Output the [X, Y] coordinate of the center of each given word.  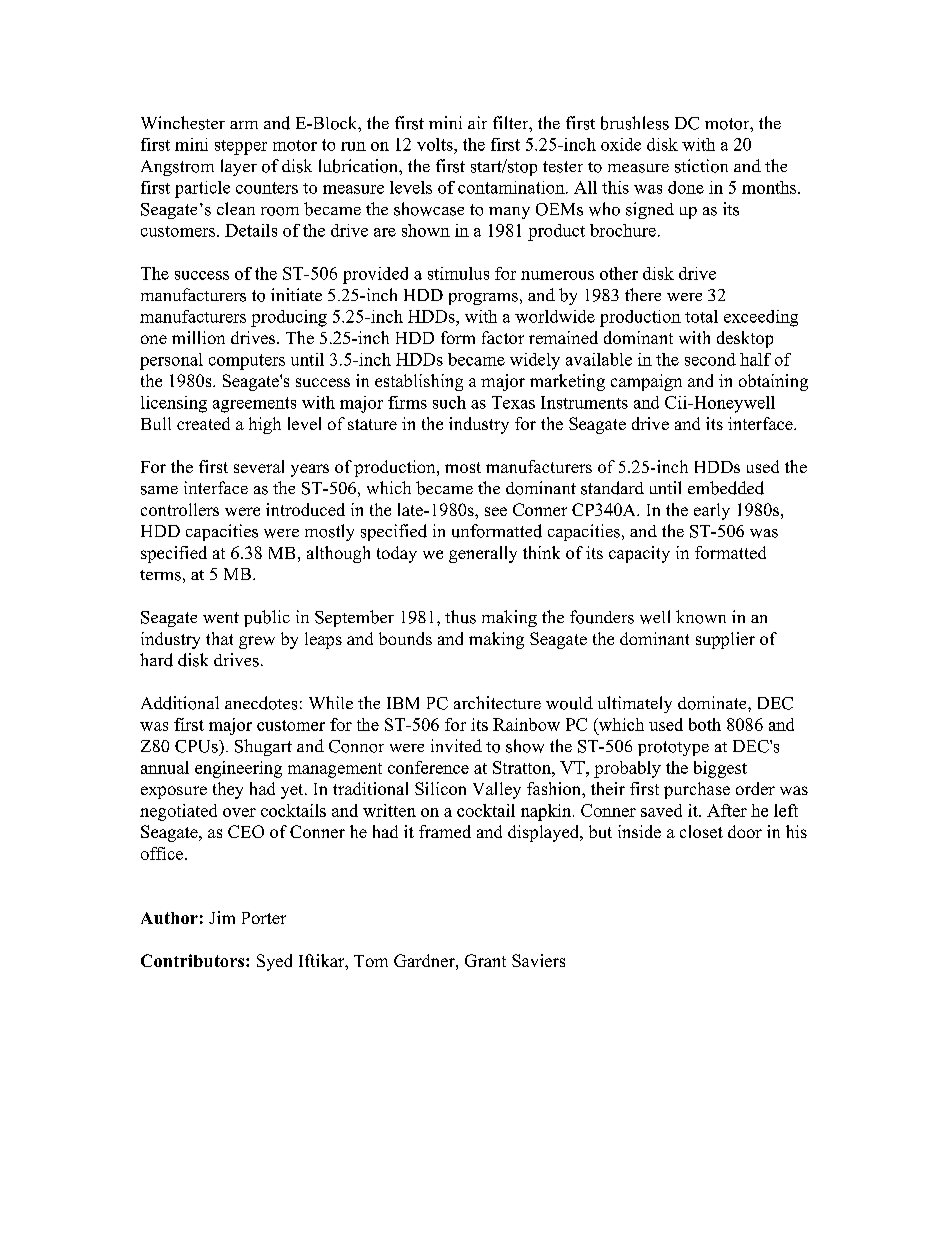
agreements [254, 405]
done [686, 187]
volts [436, 144]
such [449, 402]
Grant [485, 960]
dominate [713, 703]
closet [701, 831]
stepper [241, 147]
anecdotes [261, 703]
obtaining [773, 382]
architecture [497, 702]
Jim [222, 917]
